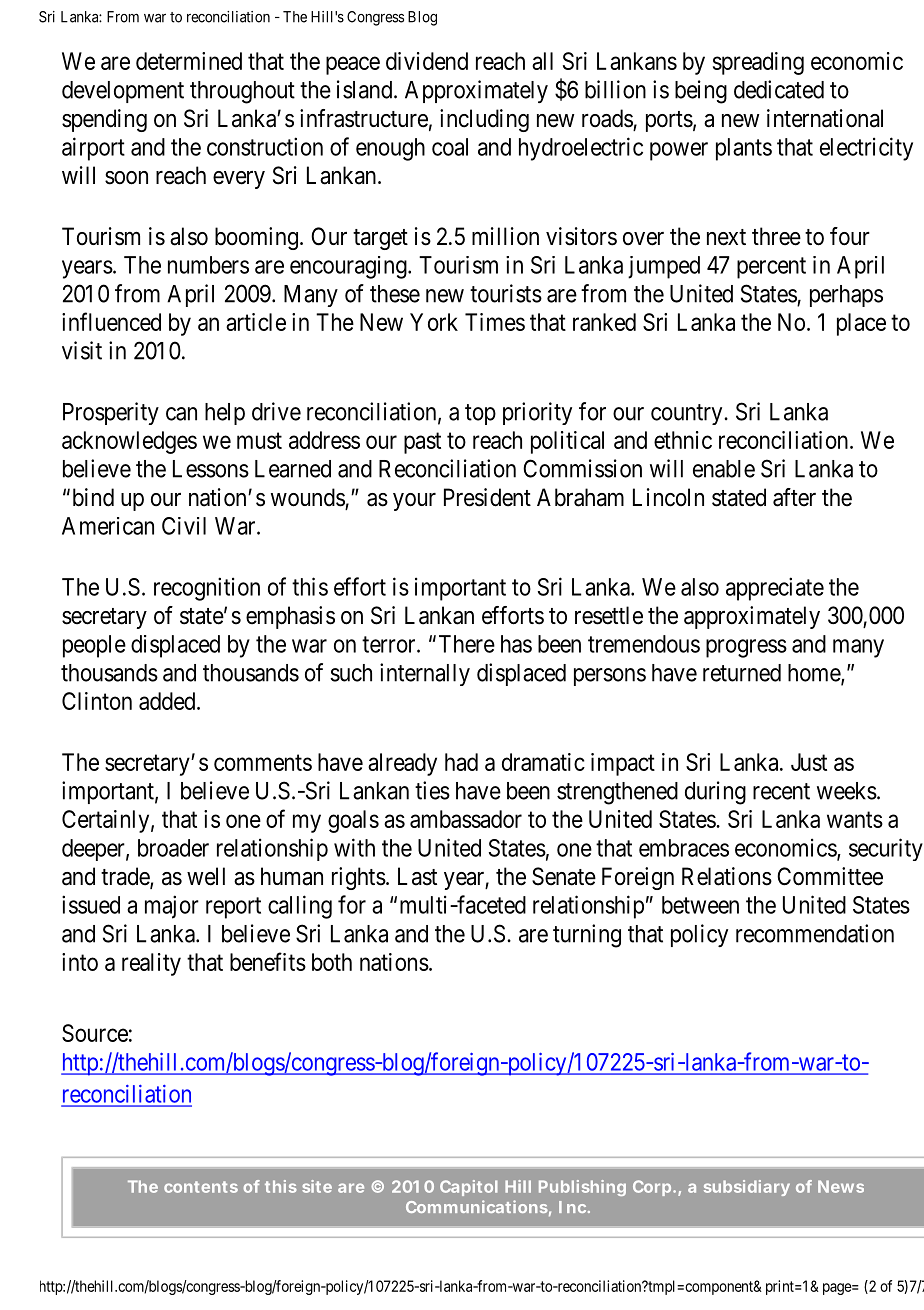  I want to click on recommendation, so click(815, 933).
